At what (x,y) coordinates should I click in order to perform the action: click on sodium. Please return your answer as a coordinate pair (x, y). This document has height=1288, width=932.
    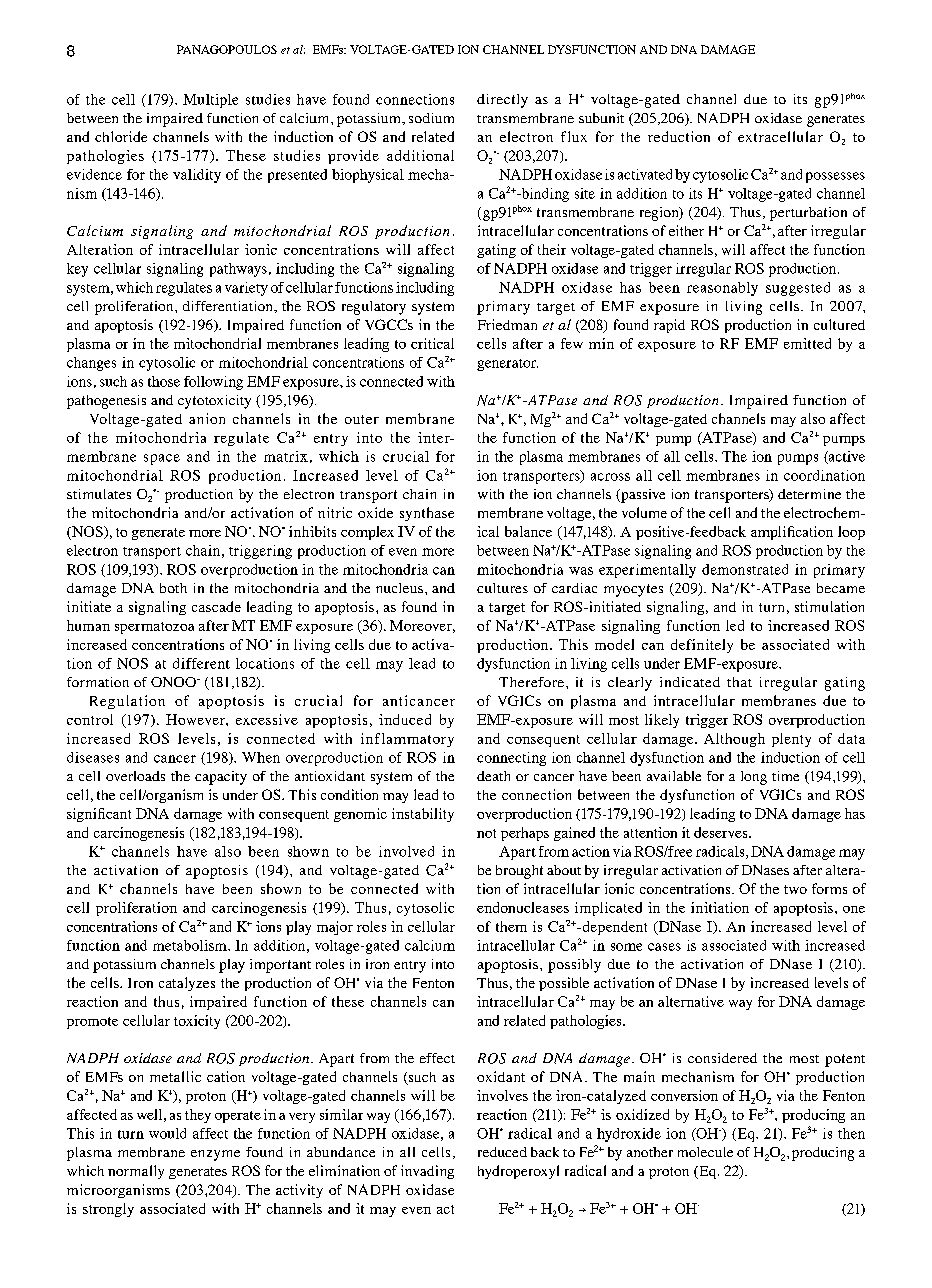
    Looking at the image, I should click on (431, 118).
